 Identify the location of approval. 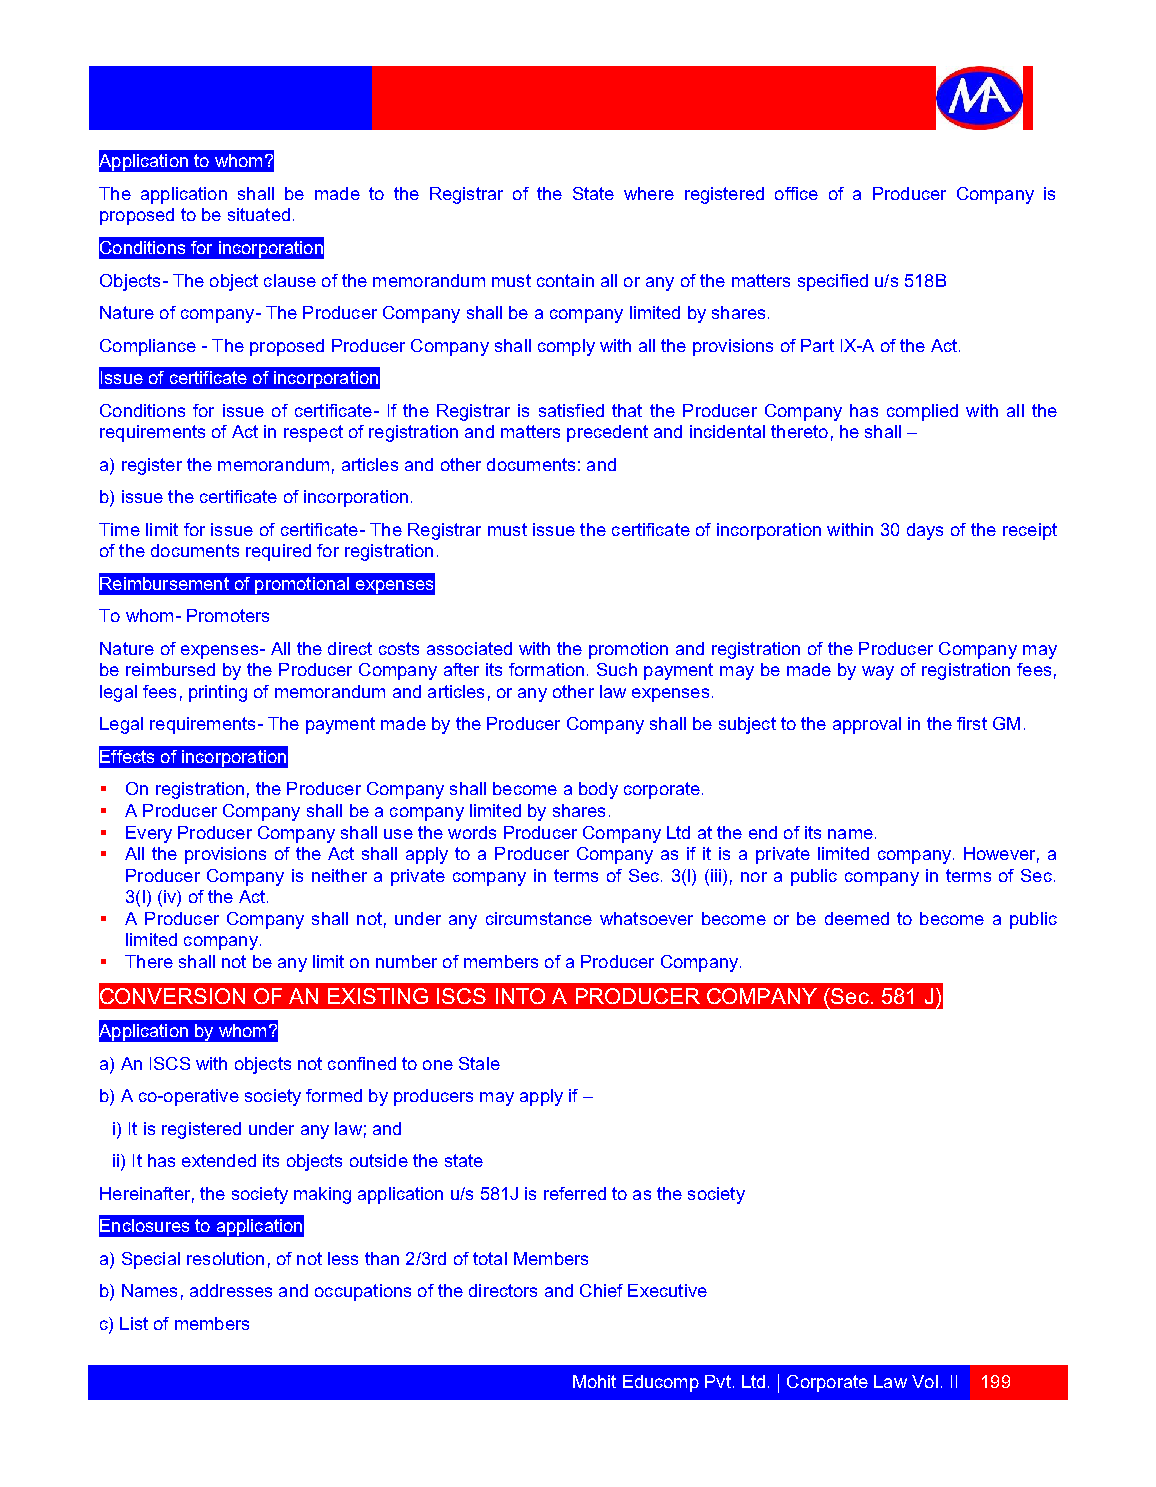
(867, 725).
